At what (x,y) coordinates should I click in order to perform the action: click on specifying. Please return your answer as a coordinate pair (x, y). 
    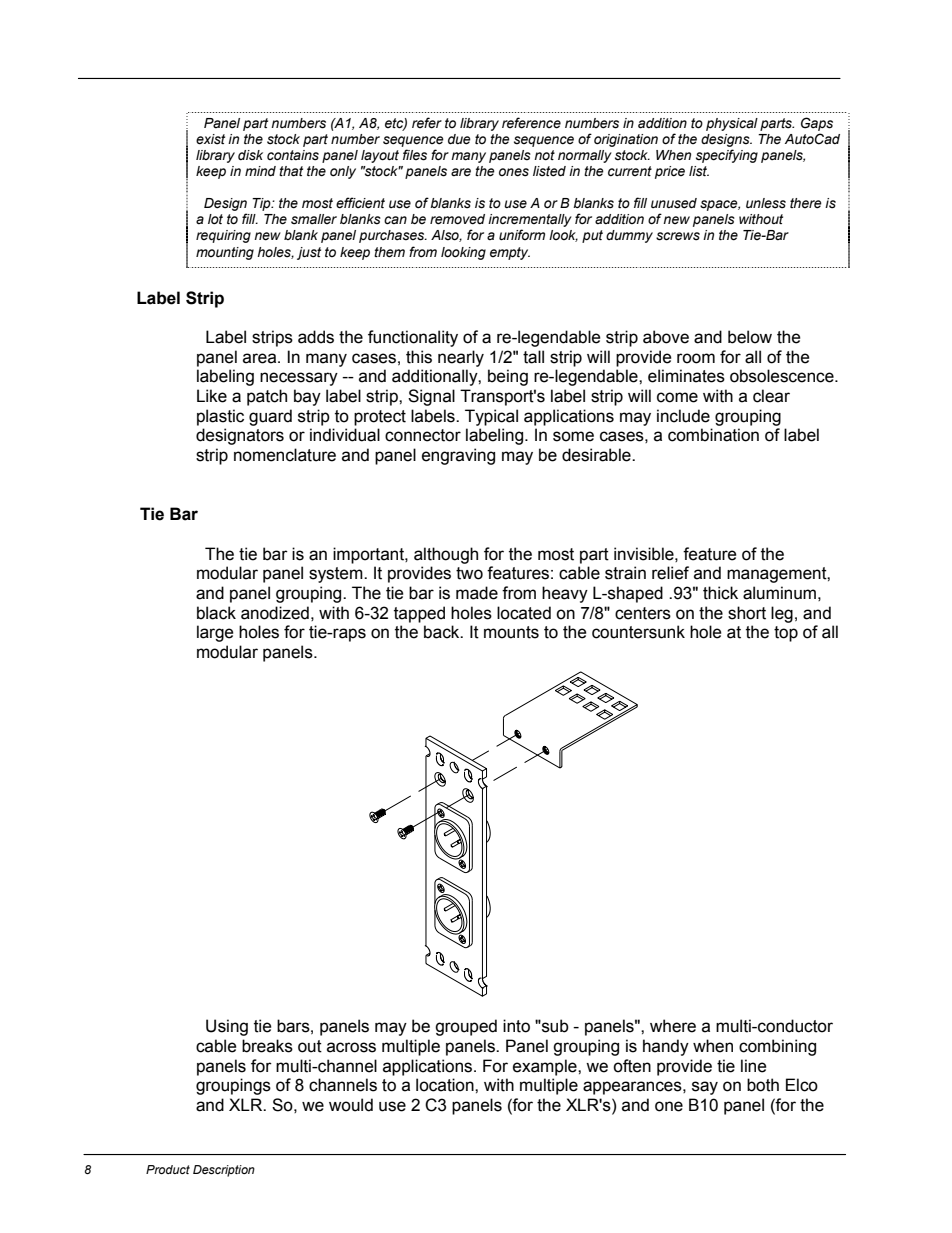
    Looking at the image, I should click on (727, 156).
